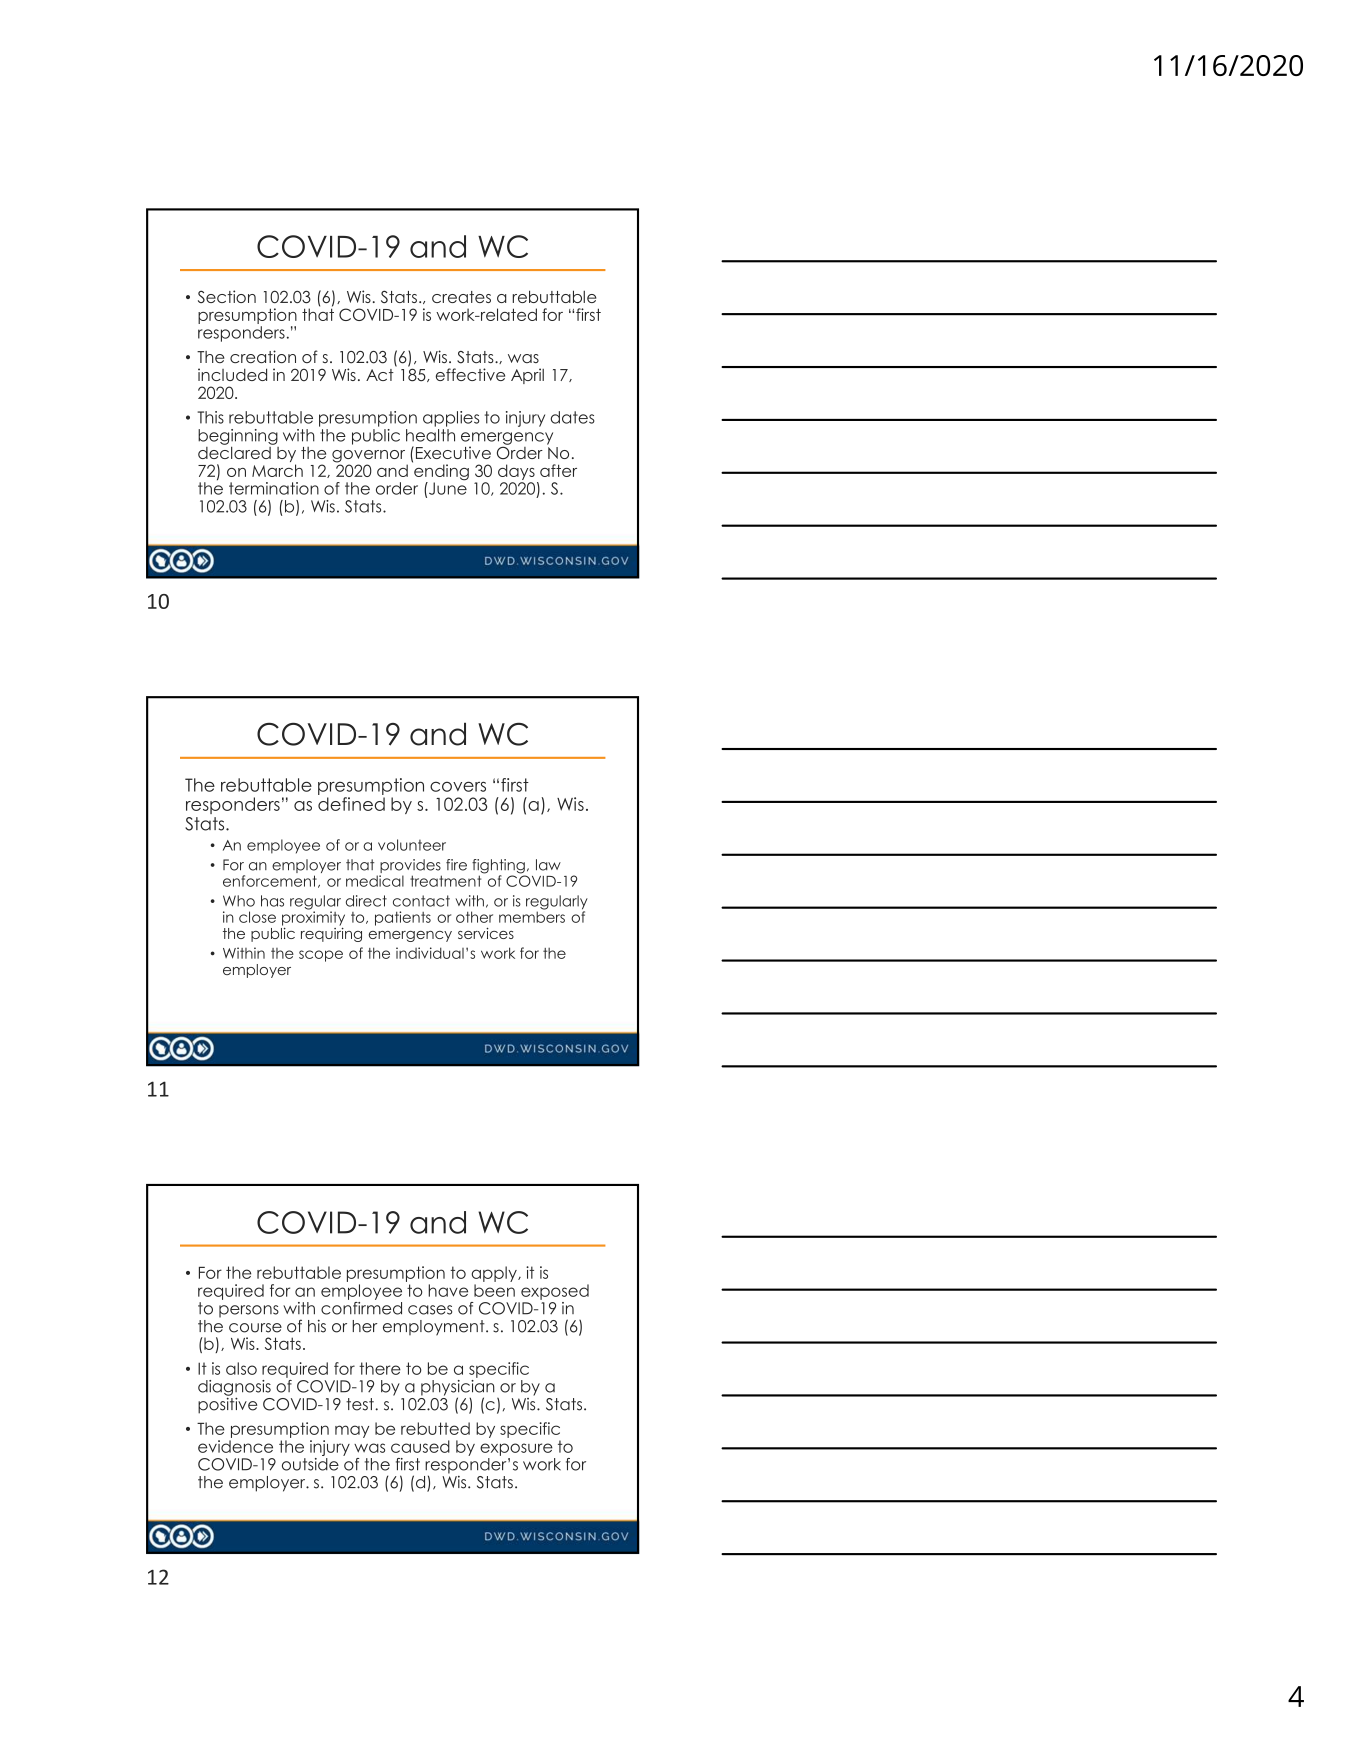 Image resolution: width=1362 pixels, height=1763 pixels. What do you see at coordinates (239, 901) in the screenshot?
I see `Who` at bounding box center [239, 901].
